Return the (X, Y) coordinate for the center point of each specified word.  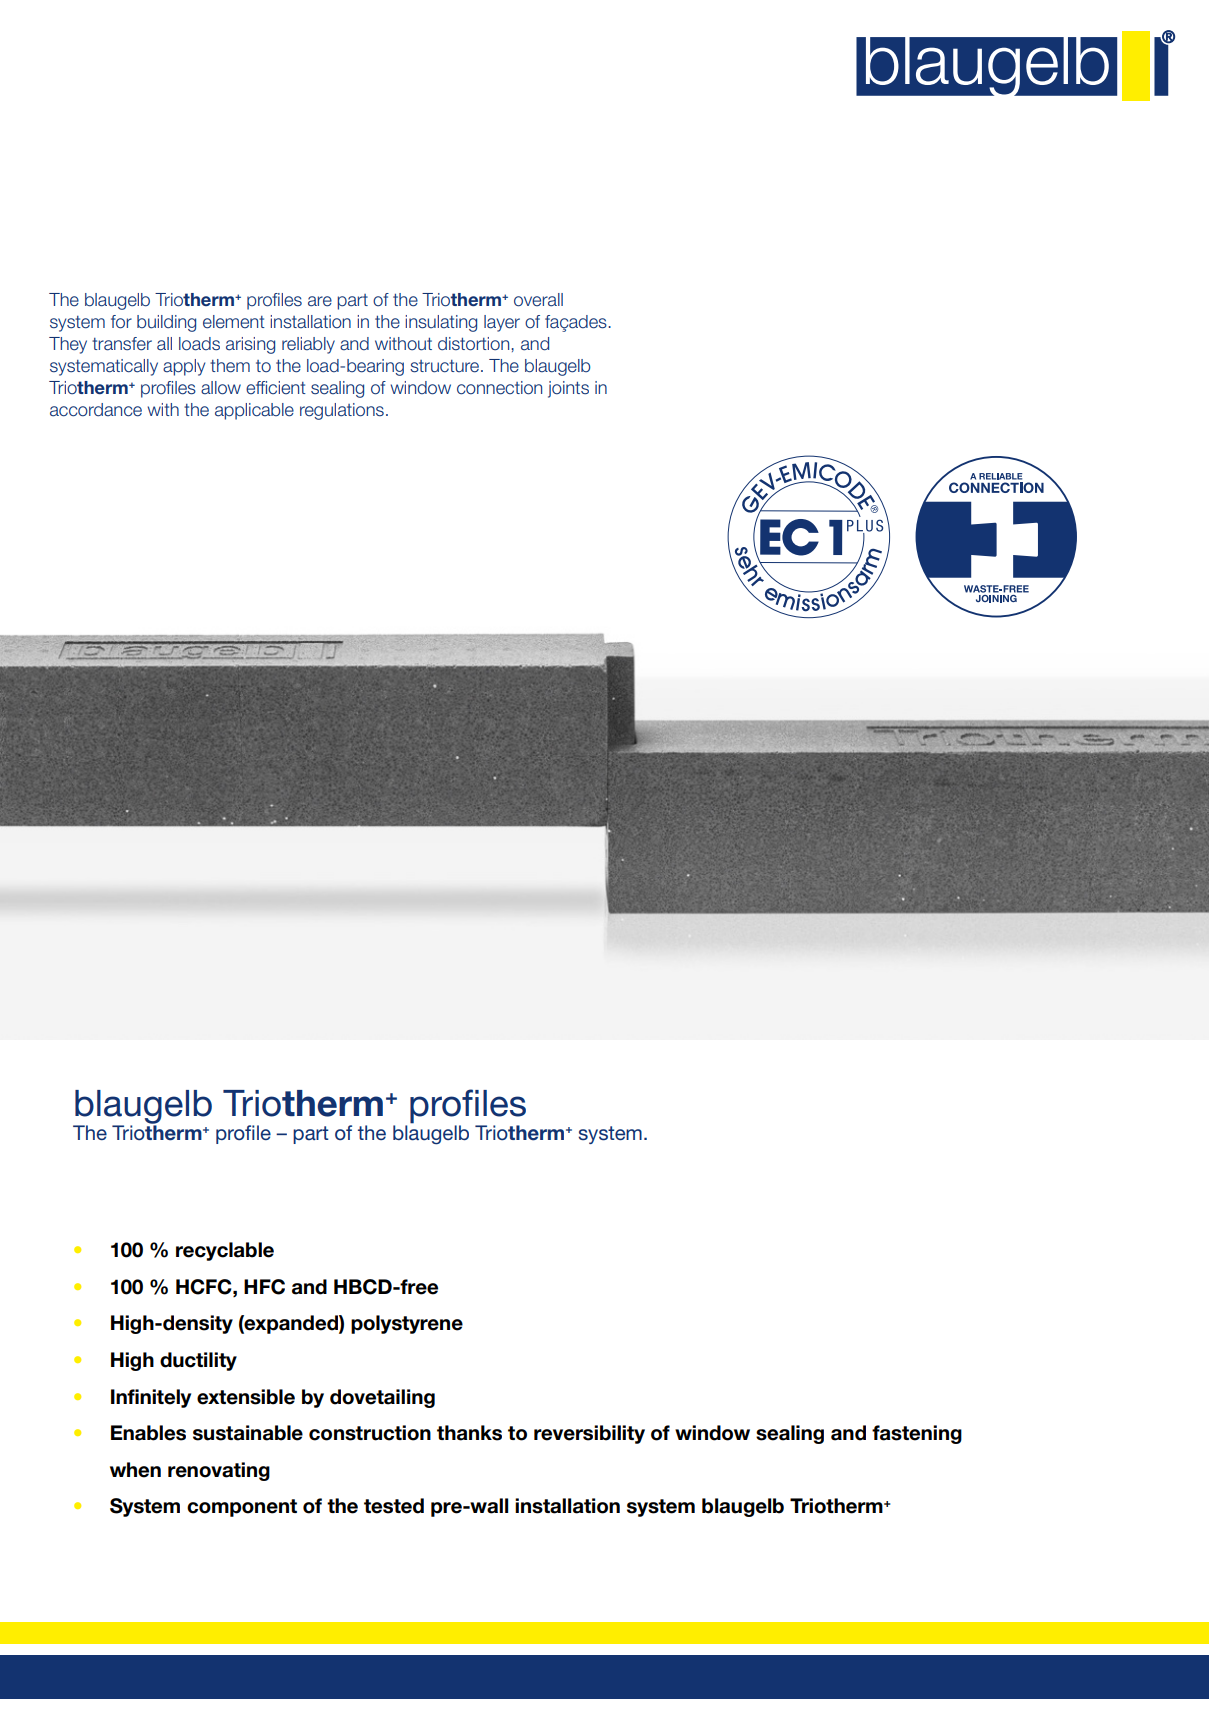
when (135, 1470)
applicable (254, 411)
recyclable (225, 1251)
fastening (917, 1434)
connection (499, 388)
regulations (342, 411)
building (166, 323)
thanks (469, 1433)
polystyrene (407, 1324)
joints (568, 389)
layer (502, 323)
